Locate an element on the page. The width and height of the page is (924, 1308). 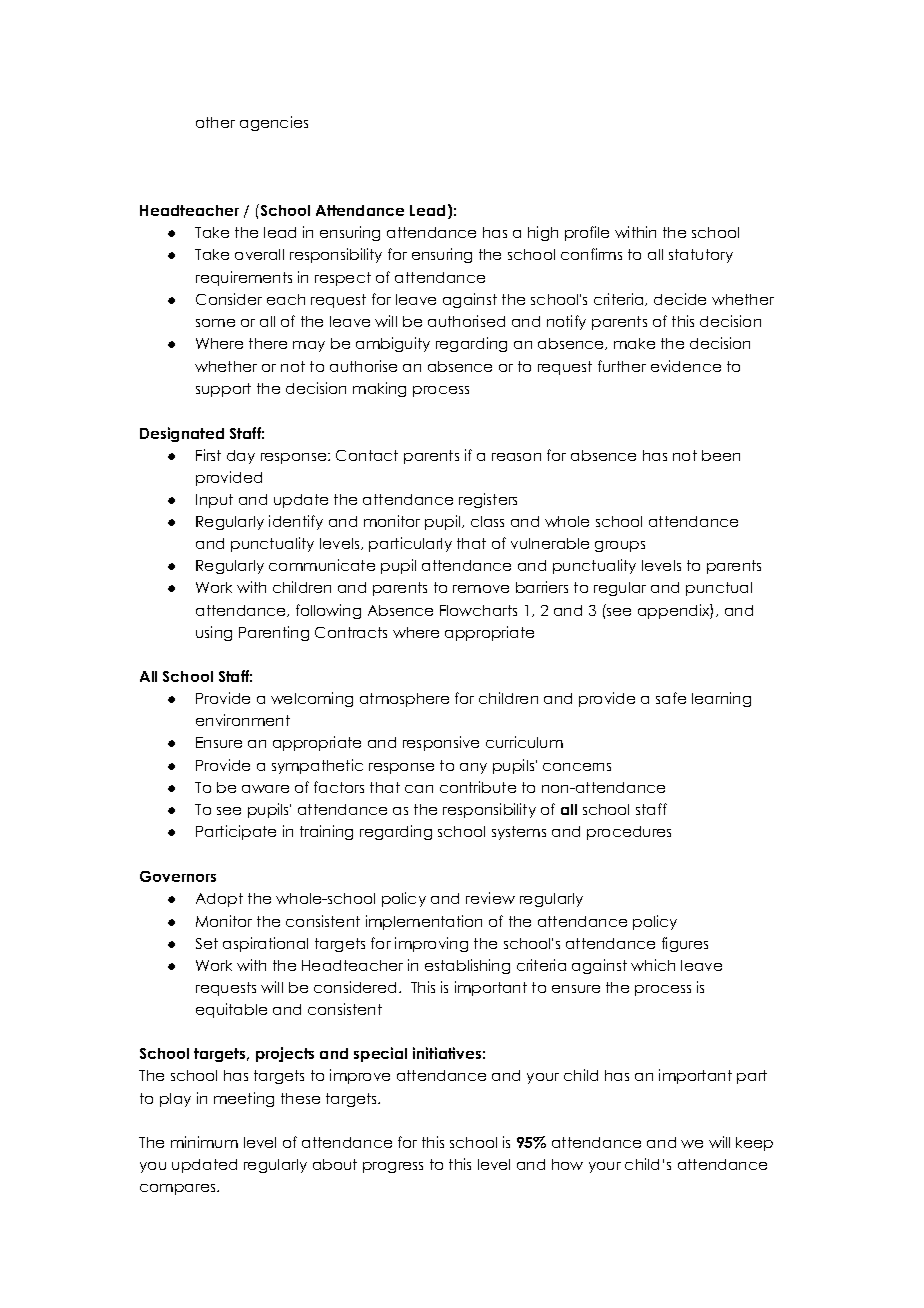
support is located at coordinates (223, 390).
